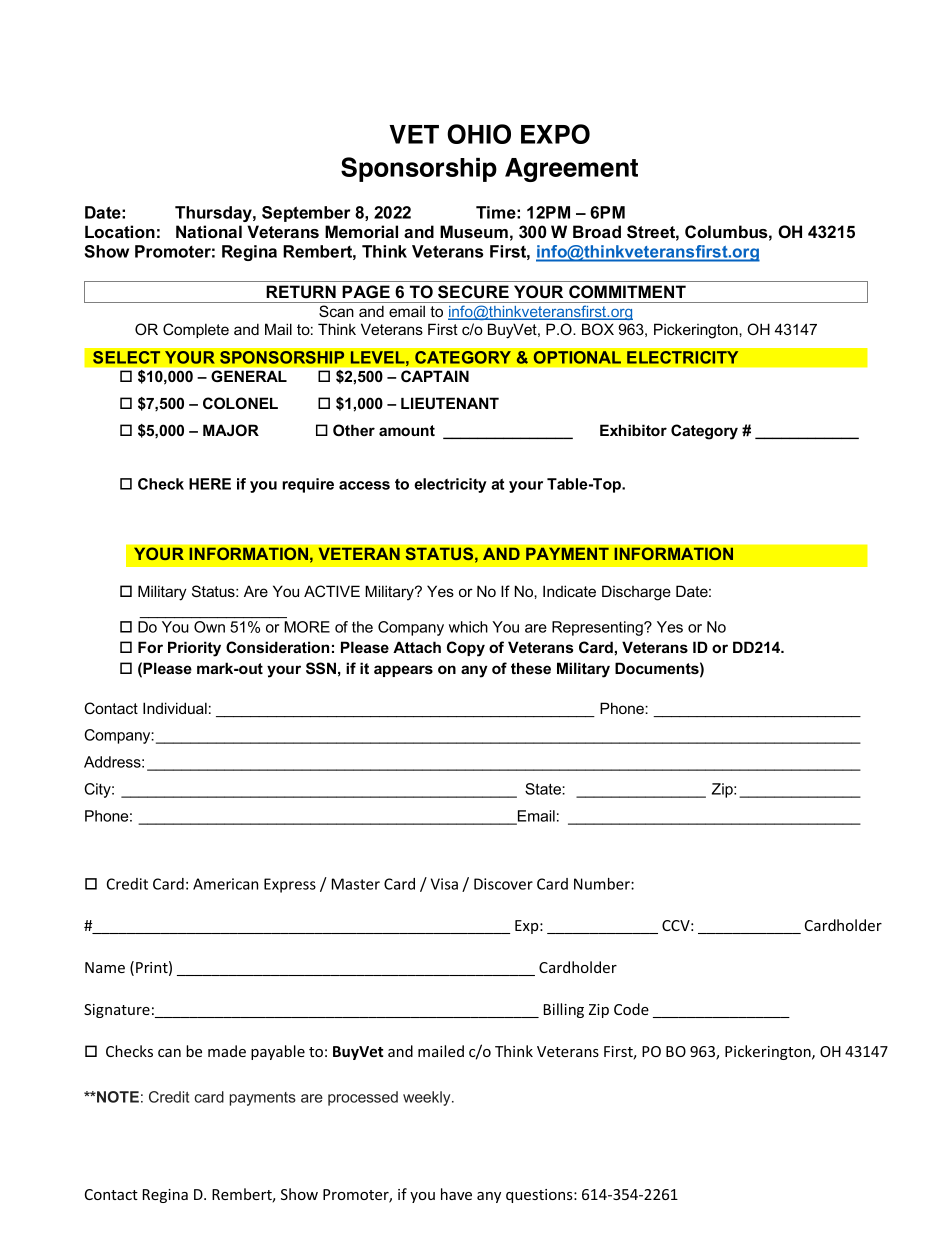 The height and width of the screenshot is (1233, 952). What do you see at coordinates (571, 170) in the screenshot?
I see `Agreement` at bounding box center [571, 170].
